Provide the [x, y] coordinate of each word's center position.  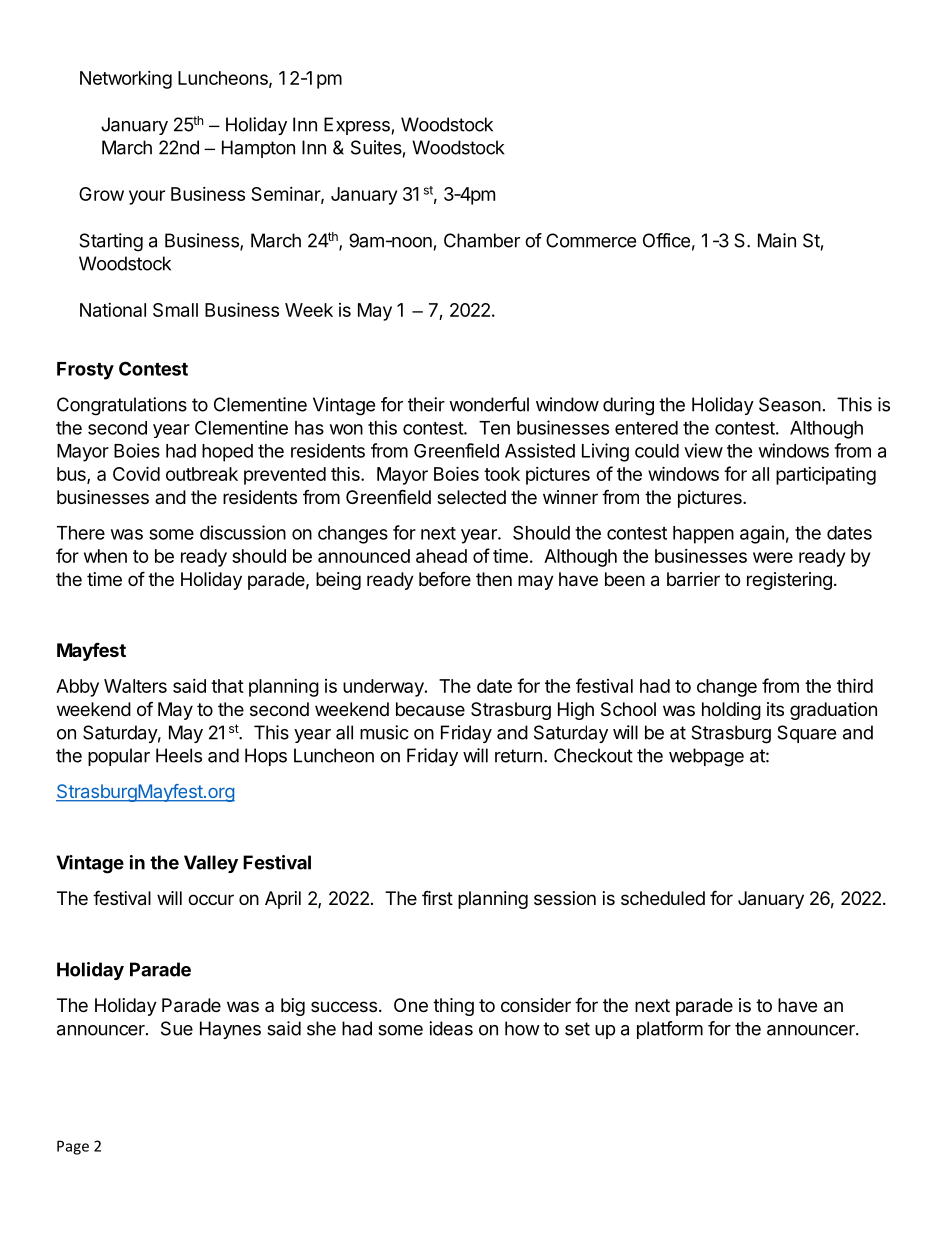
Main [777, 240]
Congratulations [122, 406]
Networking [126, 80]
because [430, 709]
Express [357, 126]
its [775, 709]
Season [790, 404]
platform [670, 1030]
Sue [177, 1028]
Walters [135, 686]
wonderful [489, 404]
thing [453, 1007]
